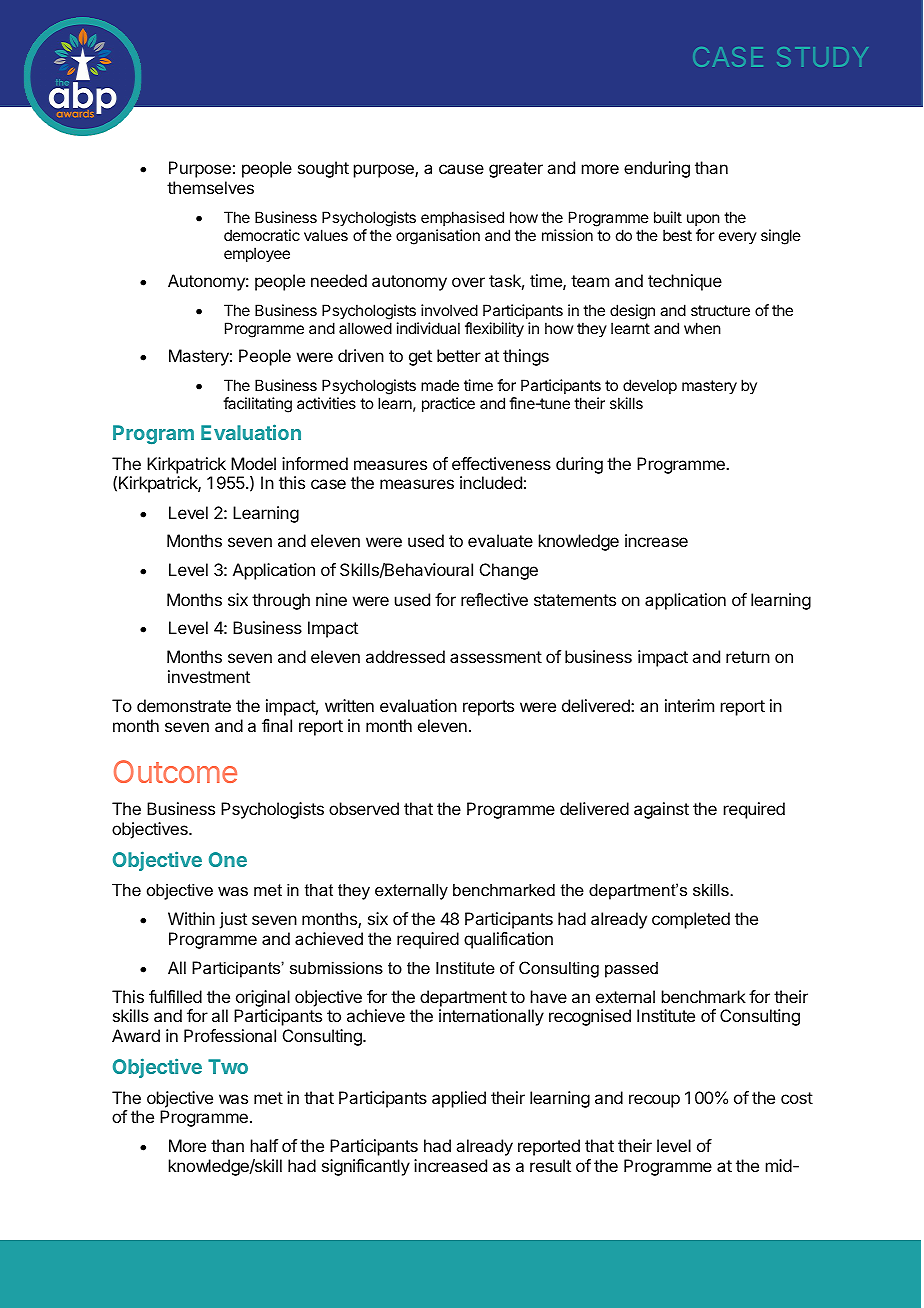  I want to click on included, so click(491, 482).
